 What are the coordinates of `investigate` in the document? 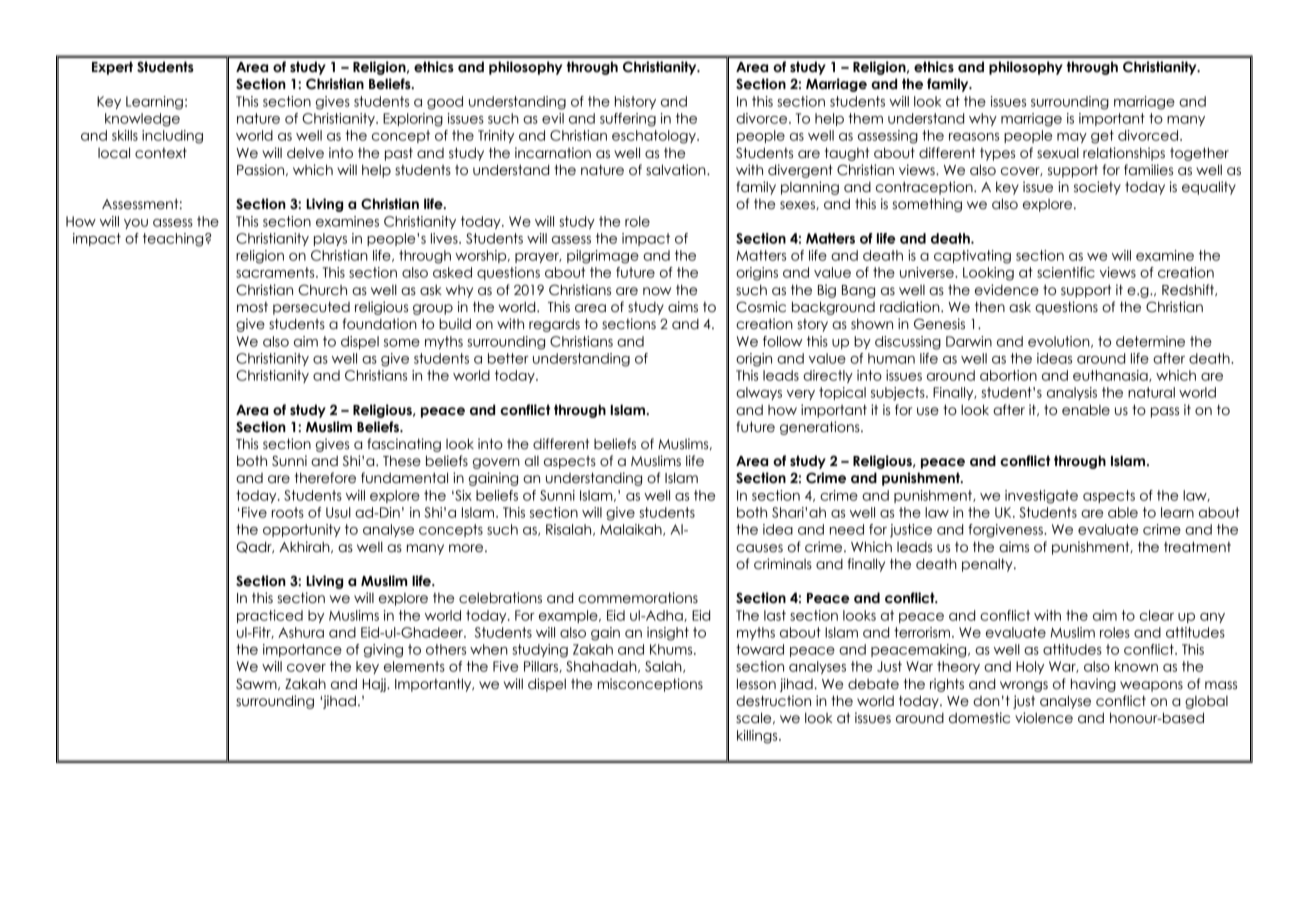 It's located at (1041, 497).
